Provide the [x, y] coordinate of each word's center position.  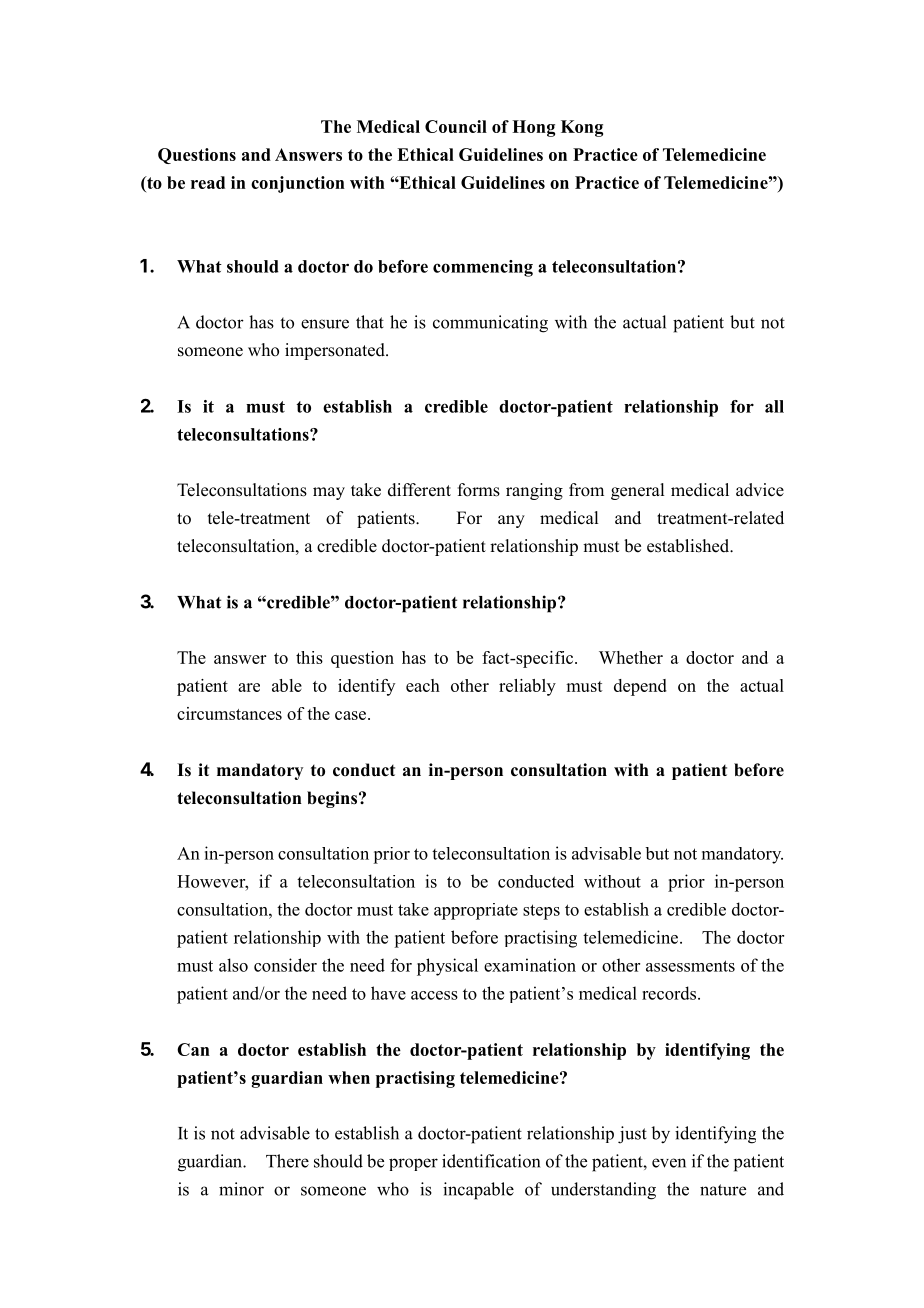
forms [479, 490]
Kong [582, 128]
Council [456, 126]
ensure [325, 324]
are [249, 687]
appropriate [476, 911]
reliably [527, 687]
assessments [690, 966]
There [287, 1161]
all [774, 406]
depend [640, 687]
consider [285, 965]
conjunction [298, 184]
